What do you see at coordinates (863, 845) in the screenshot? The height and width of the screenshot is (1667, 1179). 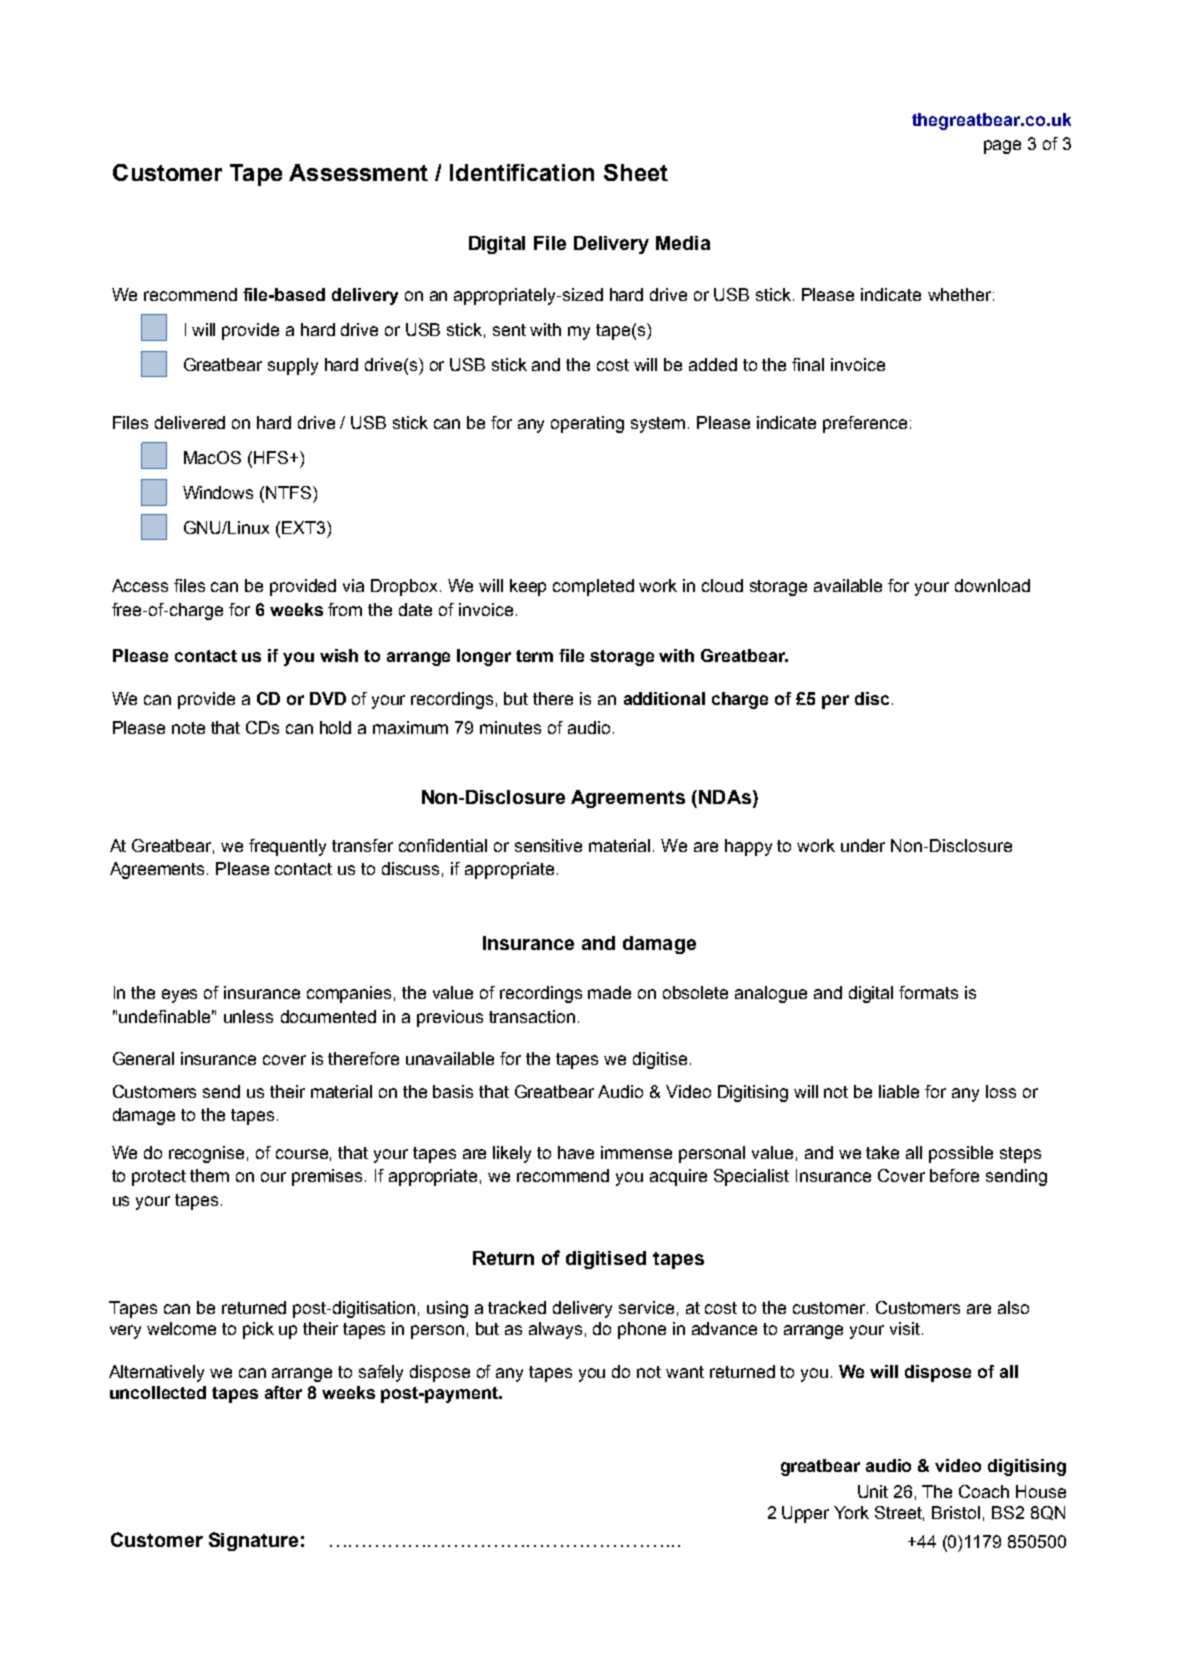 I see `under` at bounding box center [863, 845].
